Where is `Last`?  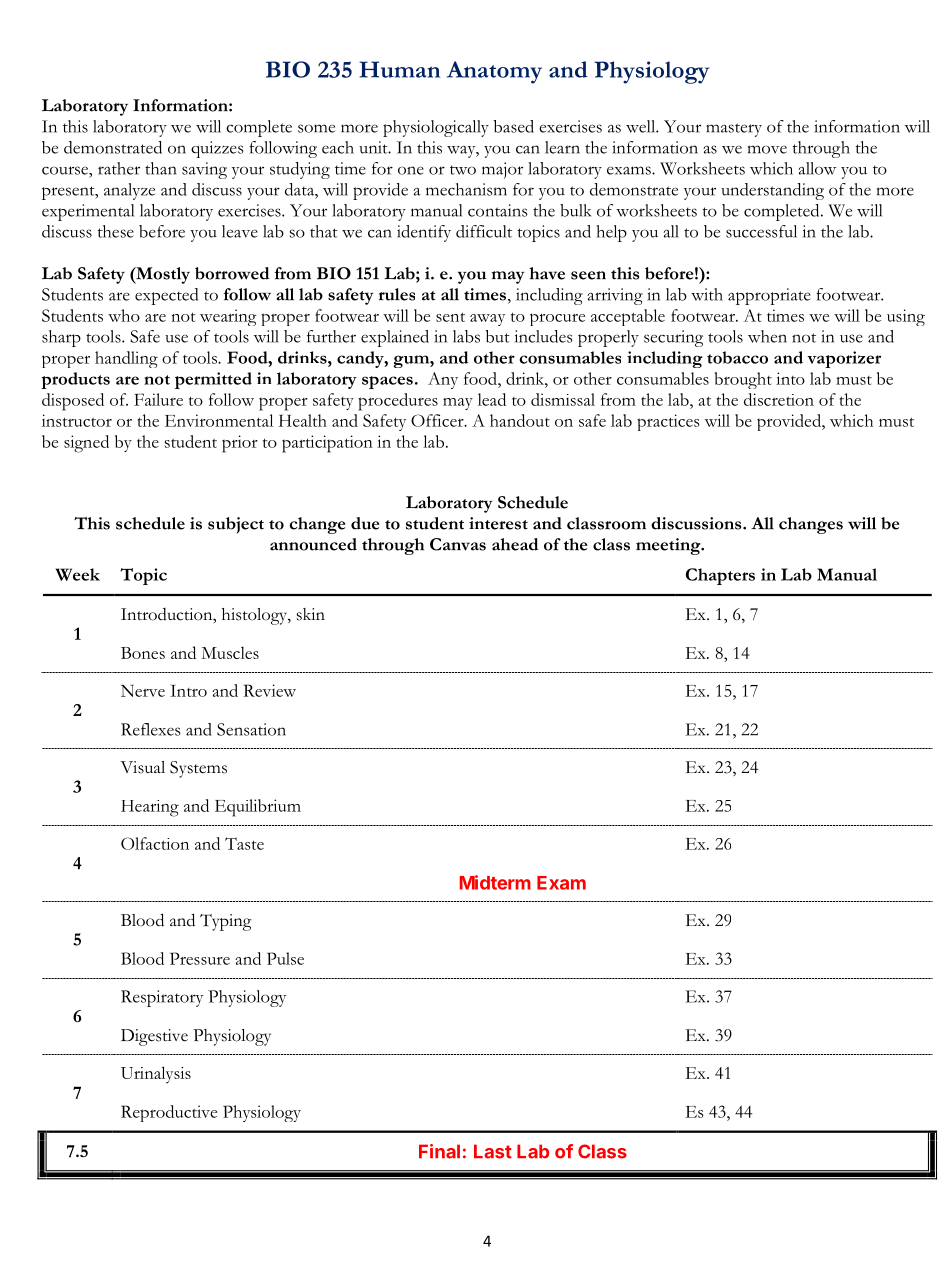
Last is located at coordinates (493, 1151).
